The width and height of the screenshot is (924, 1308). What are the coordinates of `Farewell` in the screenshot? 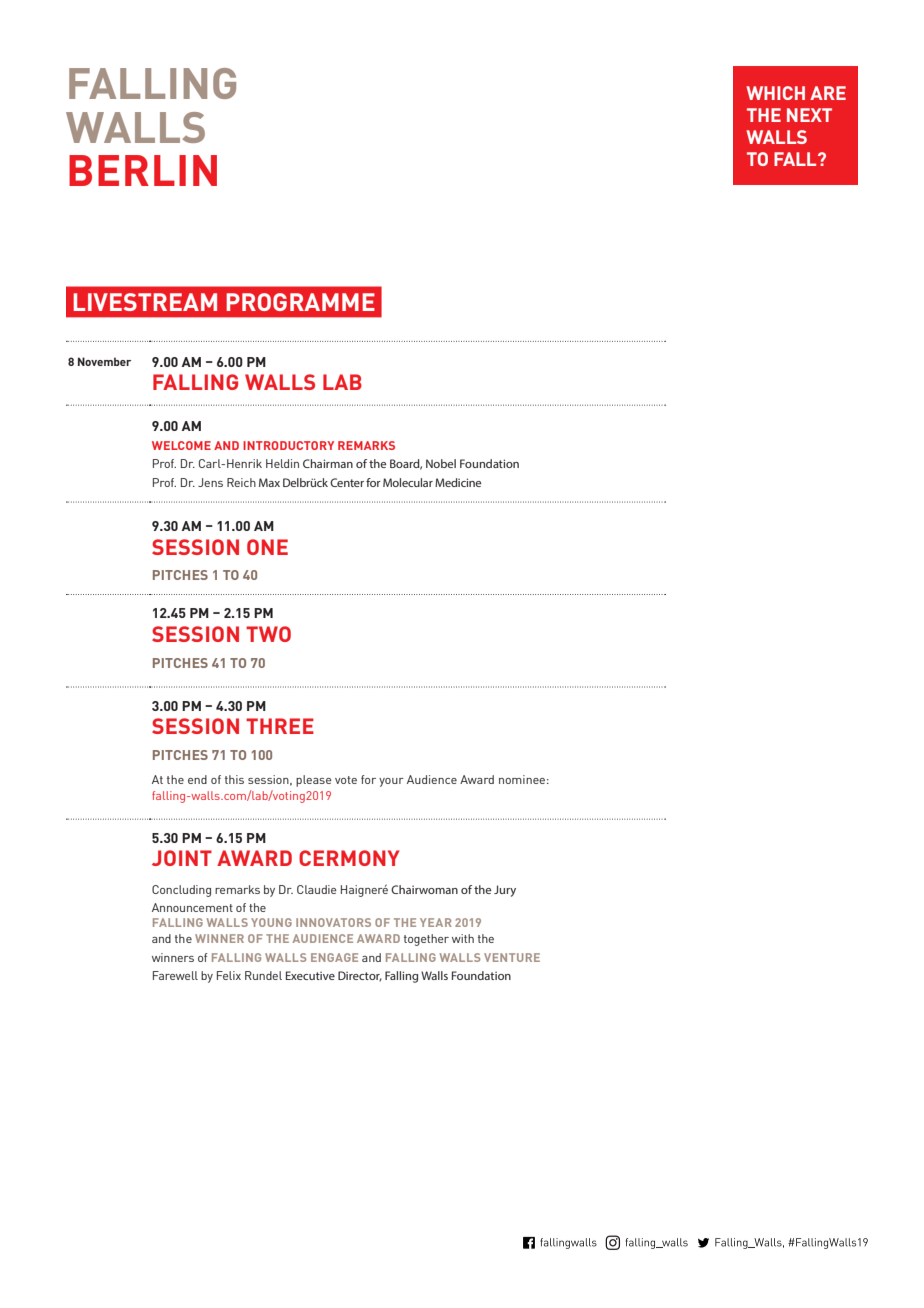 It's located at (175, 975).
